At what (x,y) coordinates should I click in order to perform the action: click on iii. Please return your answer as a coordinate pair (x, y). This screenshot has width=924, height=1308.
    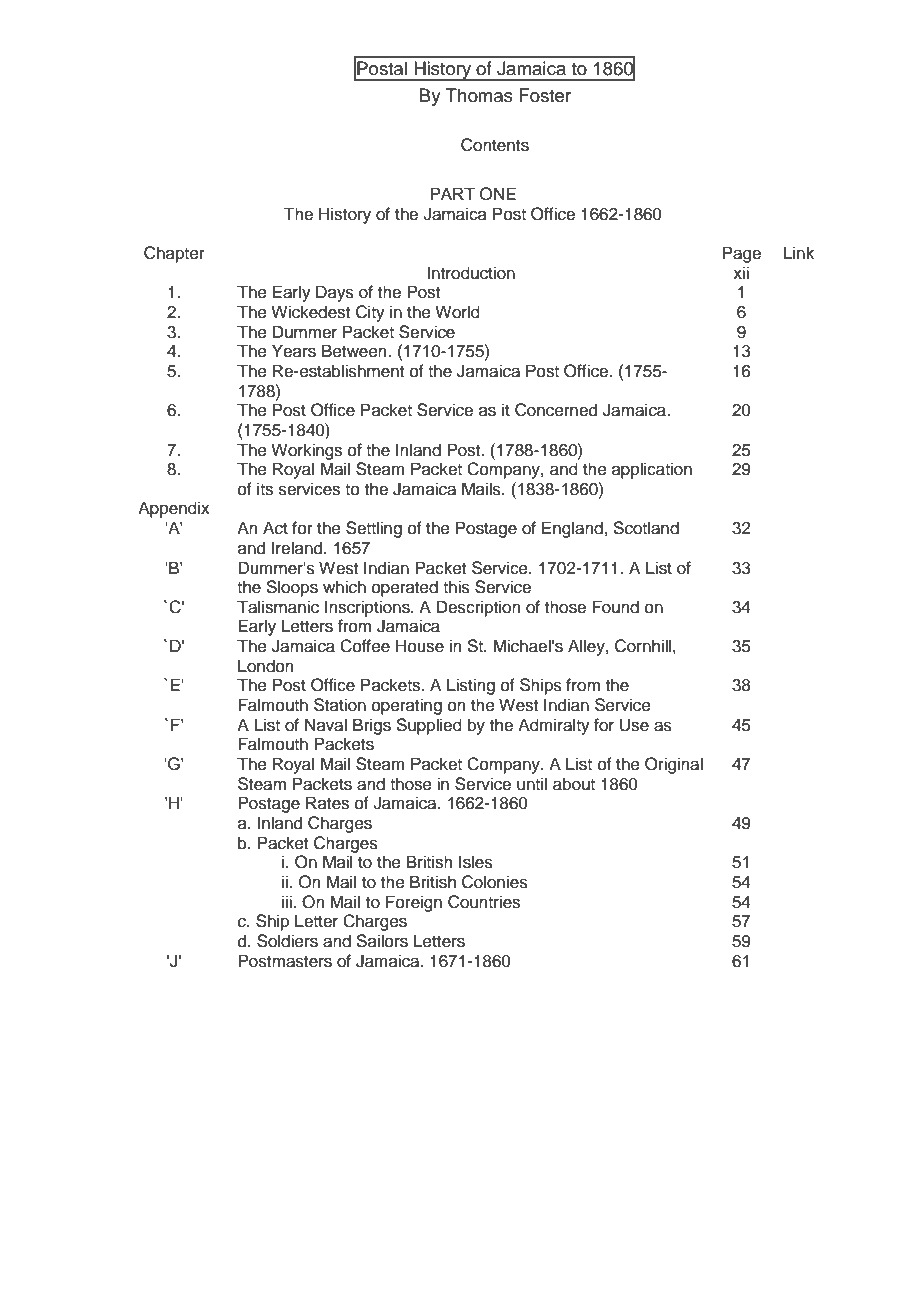
    Looking at the image, I should click on (288, 901).
